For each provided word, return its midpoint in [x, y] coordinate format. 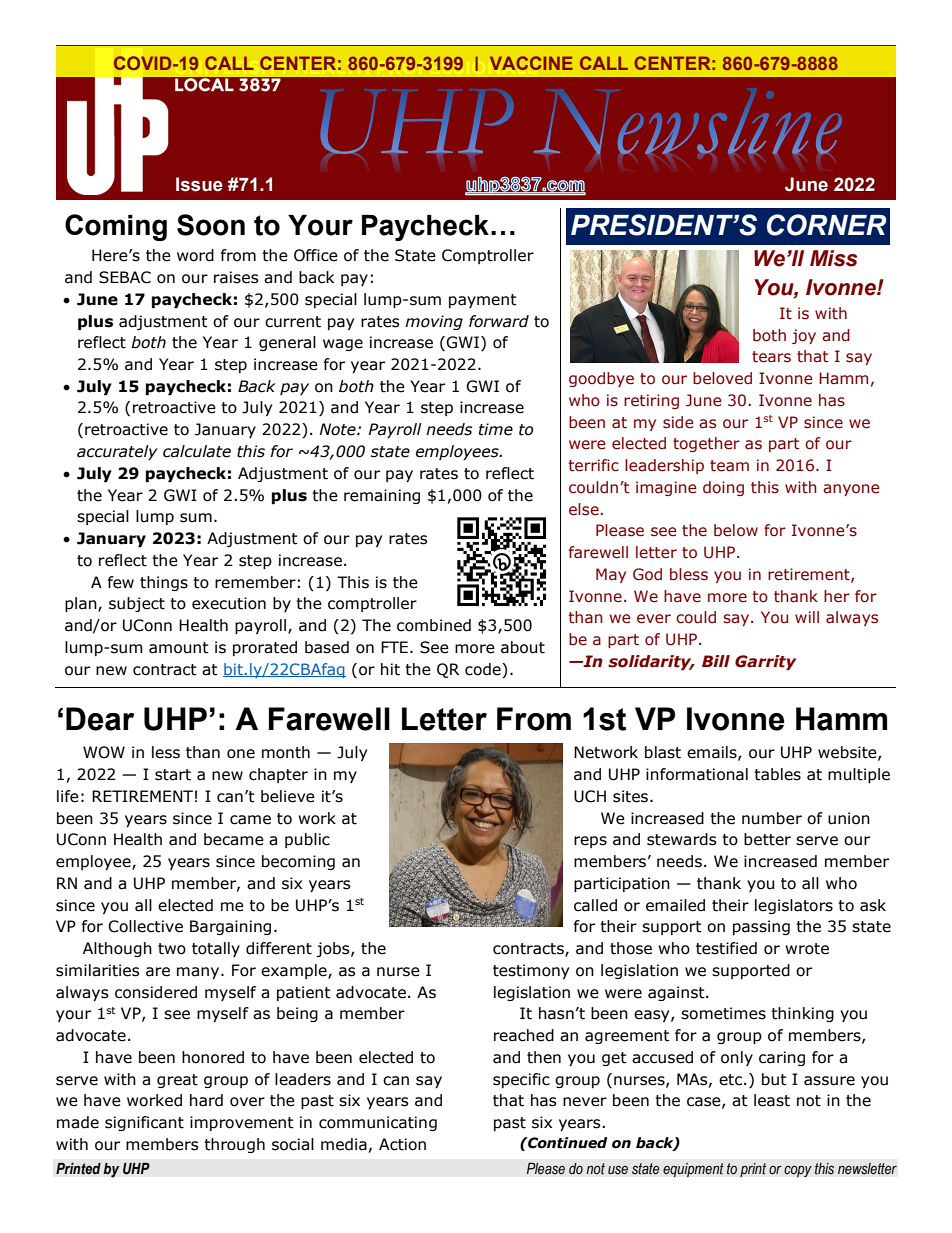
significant [144, 1123]
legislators [794, 906]
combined [434, 625]
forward [499, 321]
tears [771, 357]
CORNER [826, 225]
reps [590, 842]
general [287, 343]
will [807, 617]
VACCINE [531, 63]
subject [137, 604]
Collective [145, 926]
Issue [199, 184]
